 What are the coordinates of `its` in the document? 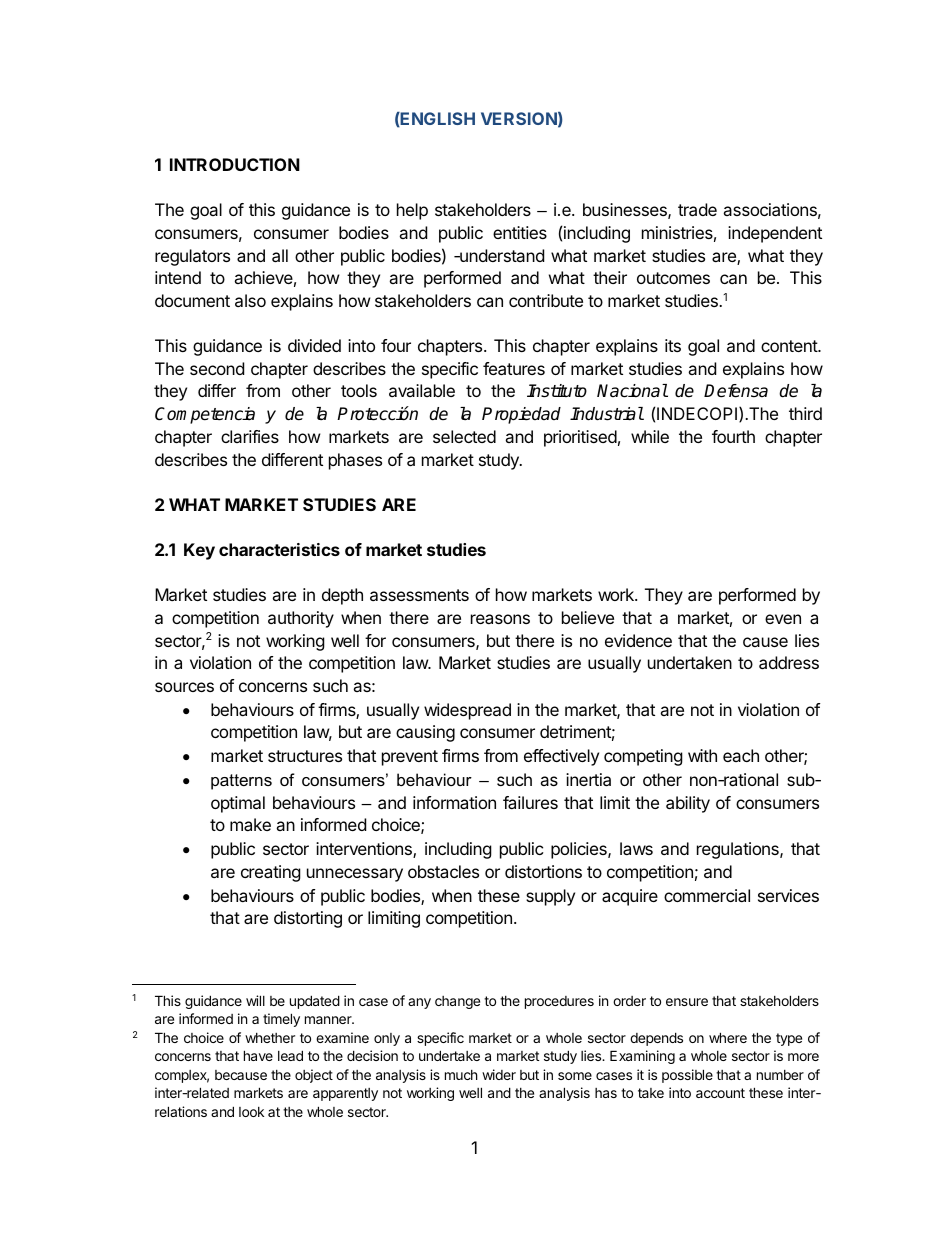 It's located at (673, 345).
